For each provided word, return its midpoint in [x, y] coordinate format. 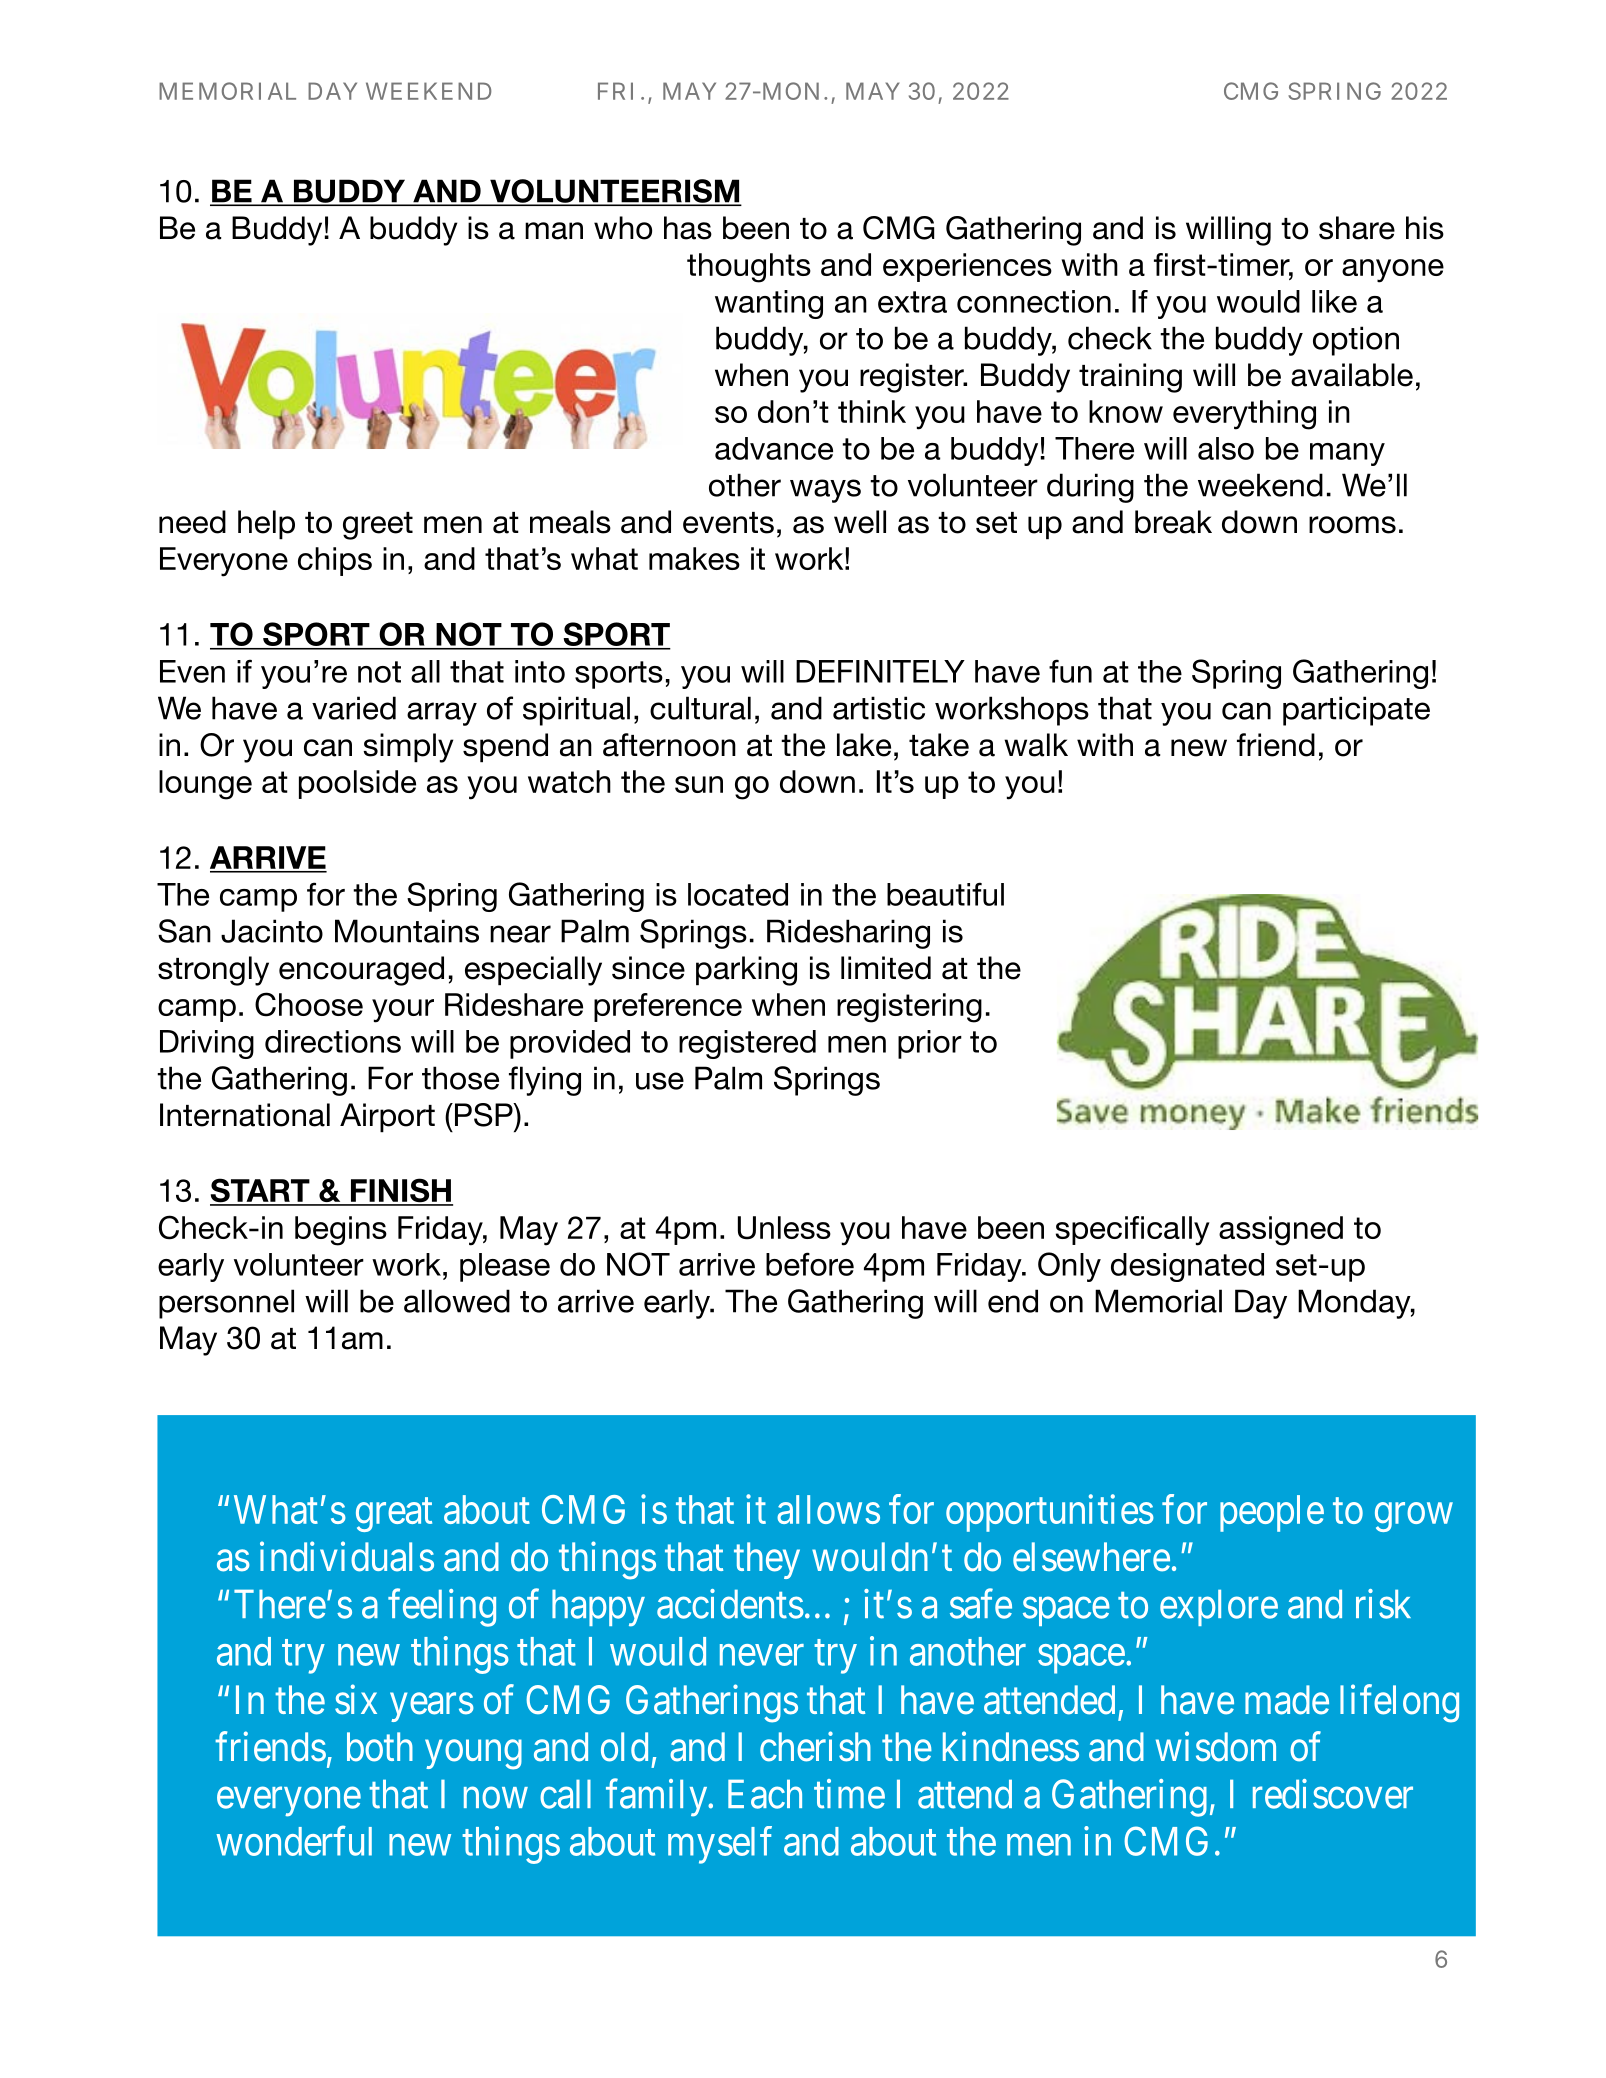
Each [765, 1794]
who [623, 228]
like [1334, 301]
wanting [769, 304]
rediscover [1333, 1794]
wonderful [294, 1841]
